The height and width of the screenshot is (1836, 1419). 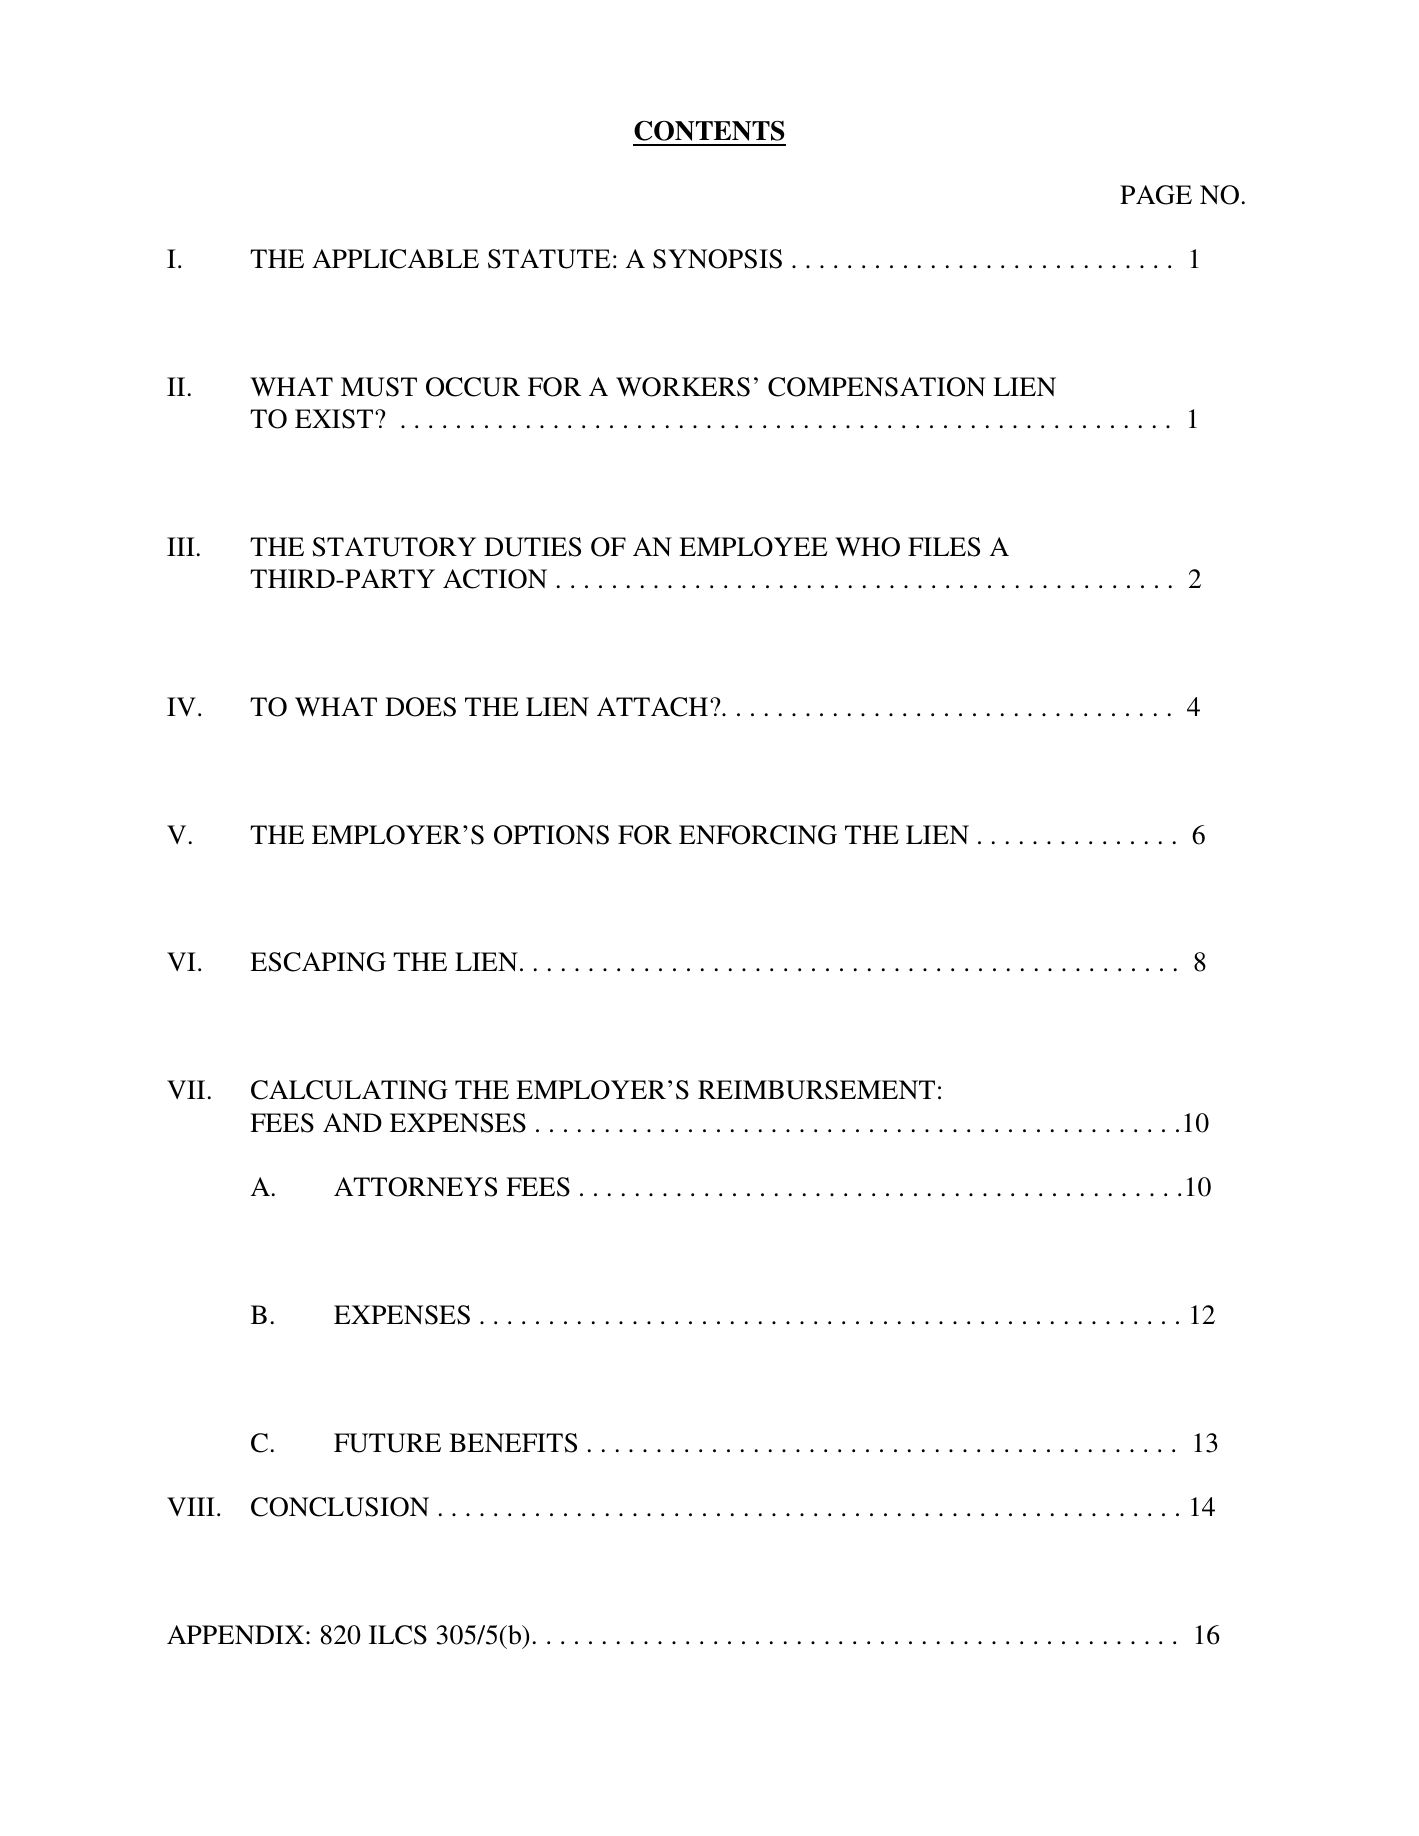 What do you see at coordinates (235, 1634) in the screenshot?
I see `APPENDIX` at bounding box center [235, 1634].
